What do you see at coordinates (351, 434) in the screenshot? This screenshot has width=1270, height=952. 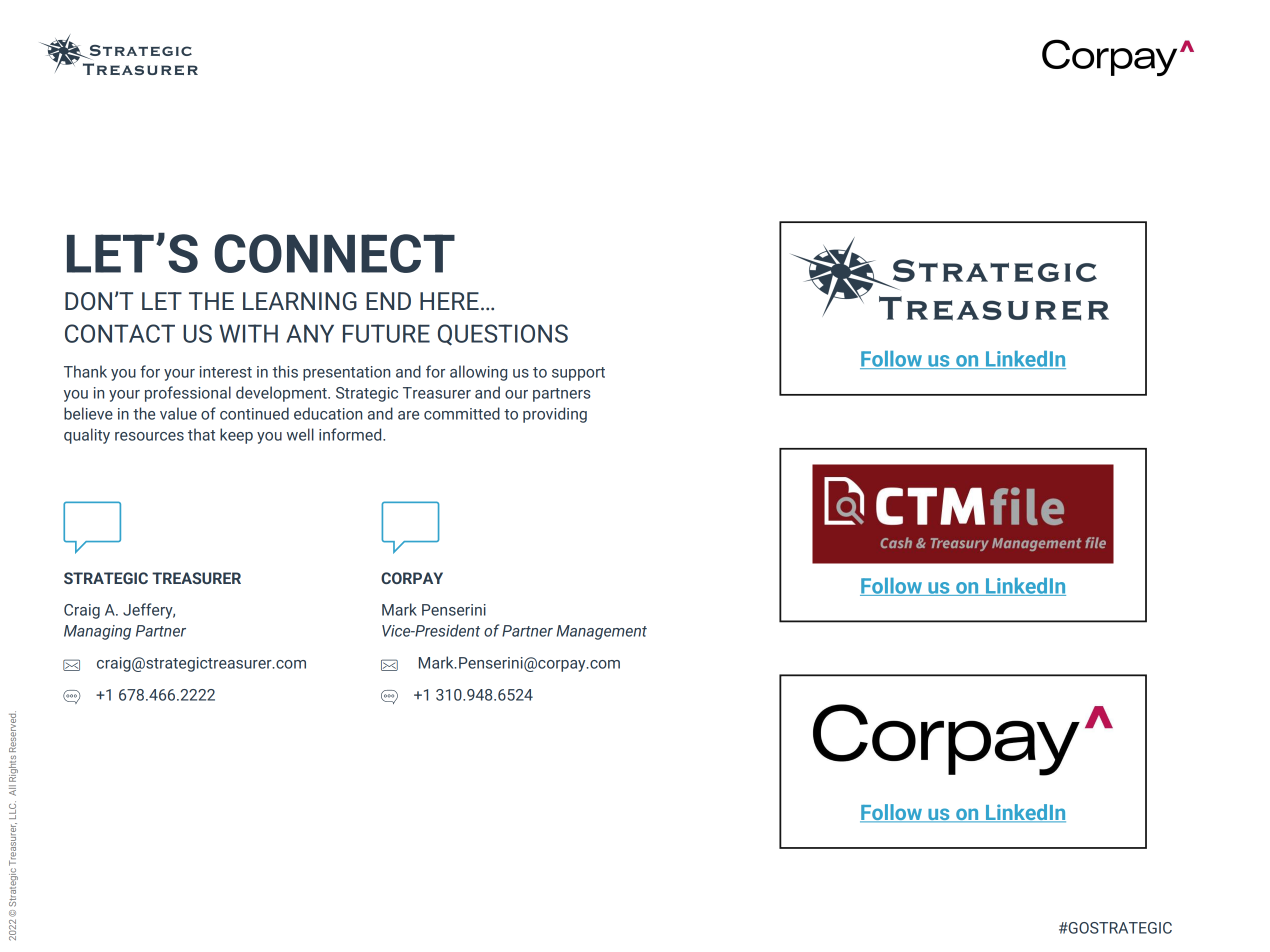 I see `informed` at bounding box center [351, 434].
